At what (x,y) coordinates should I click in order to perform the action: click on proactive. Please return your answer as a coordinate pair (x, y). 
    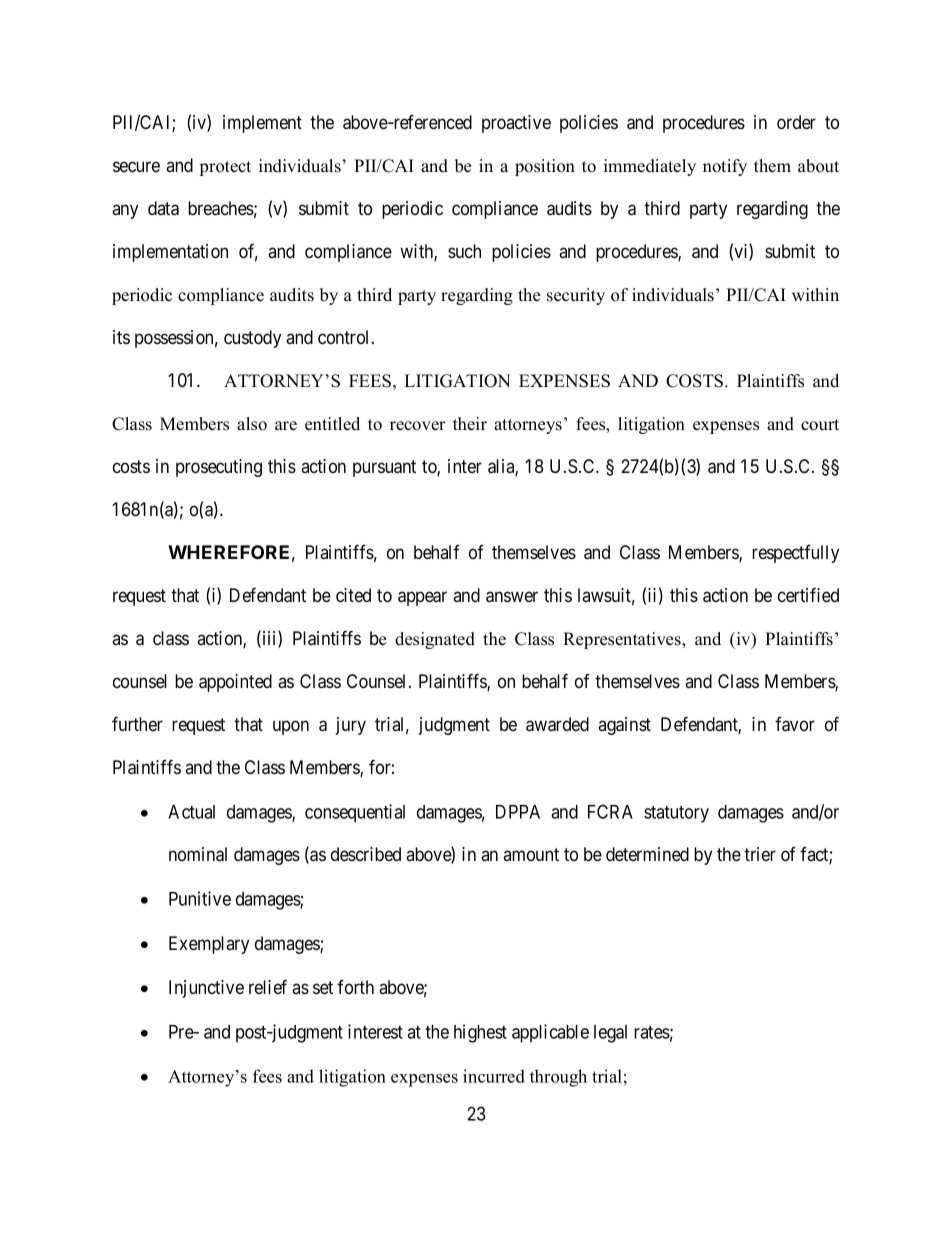
    Looking at the image, I should click on (516, 124).
